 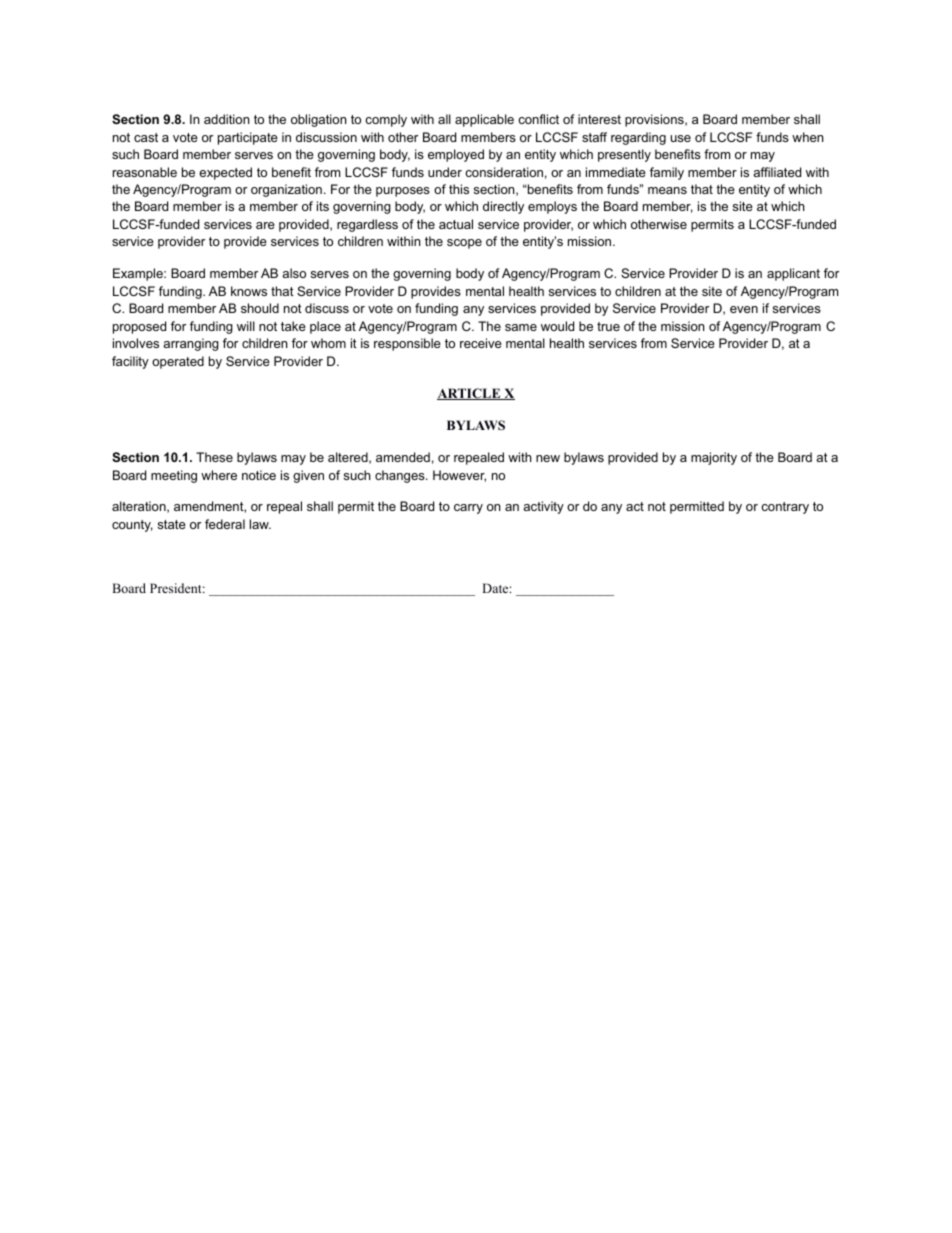 I want to click on federal, so click(x=225, y=524).
